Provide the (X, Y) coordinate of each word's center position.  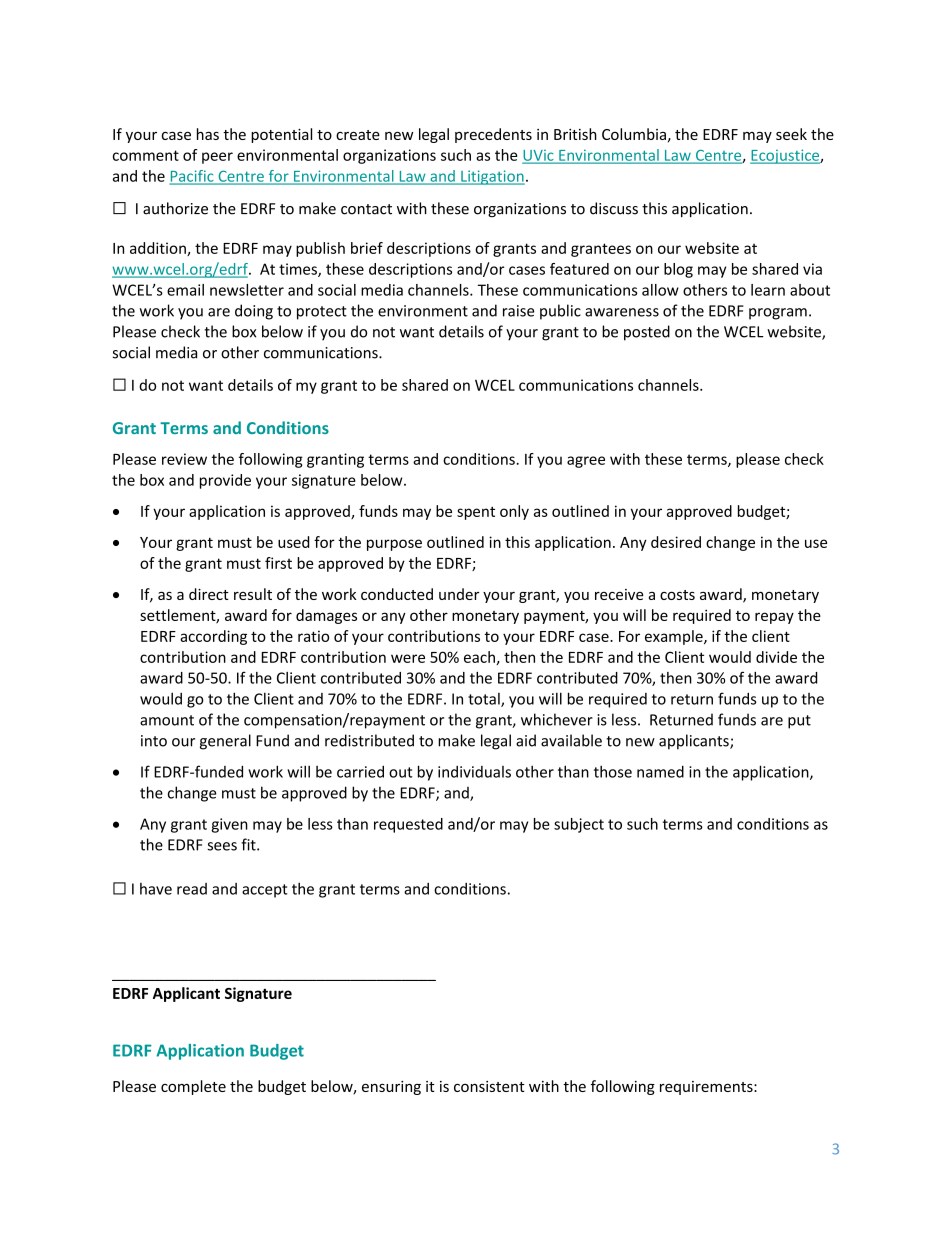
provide (225, 481)
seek (791, 134)
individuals (474, 772)
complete (193, 1087)
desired (676, 542)
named (660, 772)
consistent (489, 1086)
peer (217, 158)
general (225, 742)
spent (476, 513)
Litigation (492, 177)
